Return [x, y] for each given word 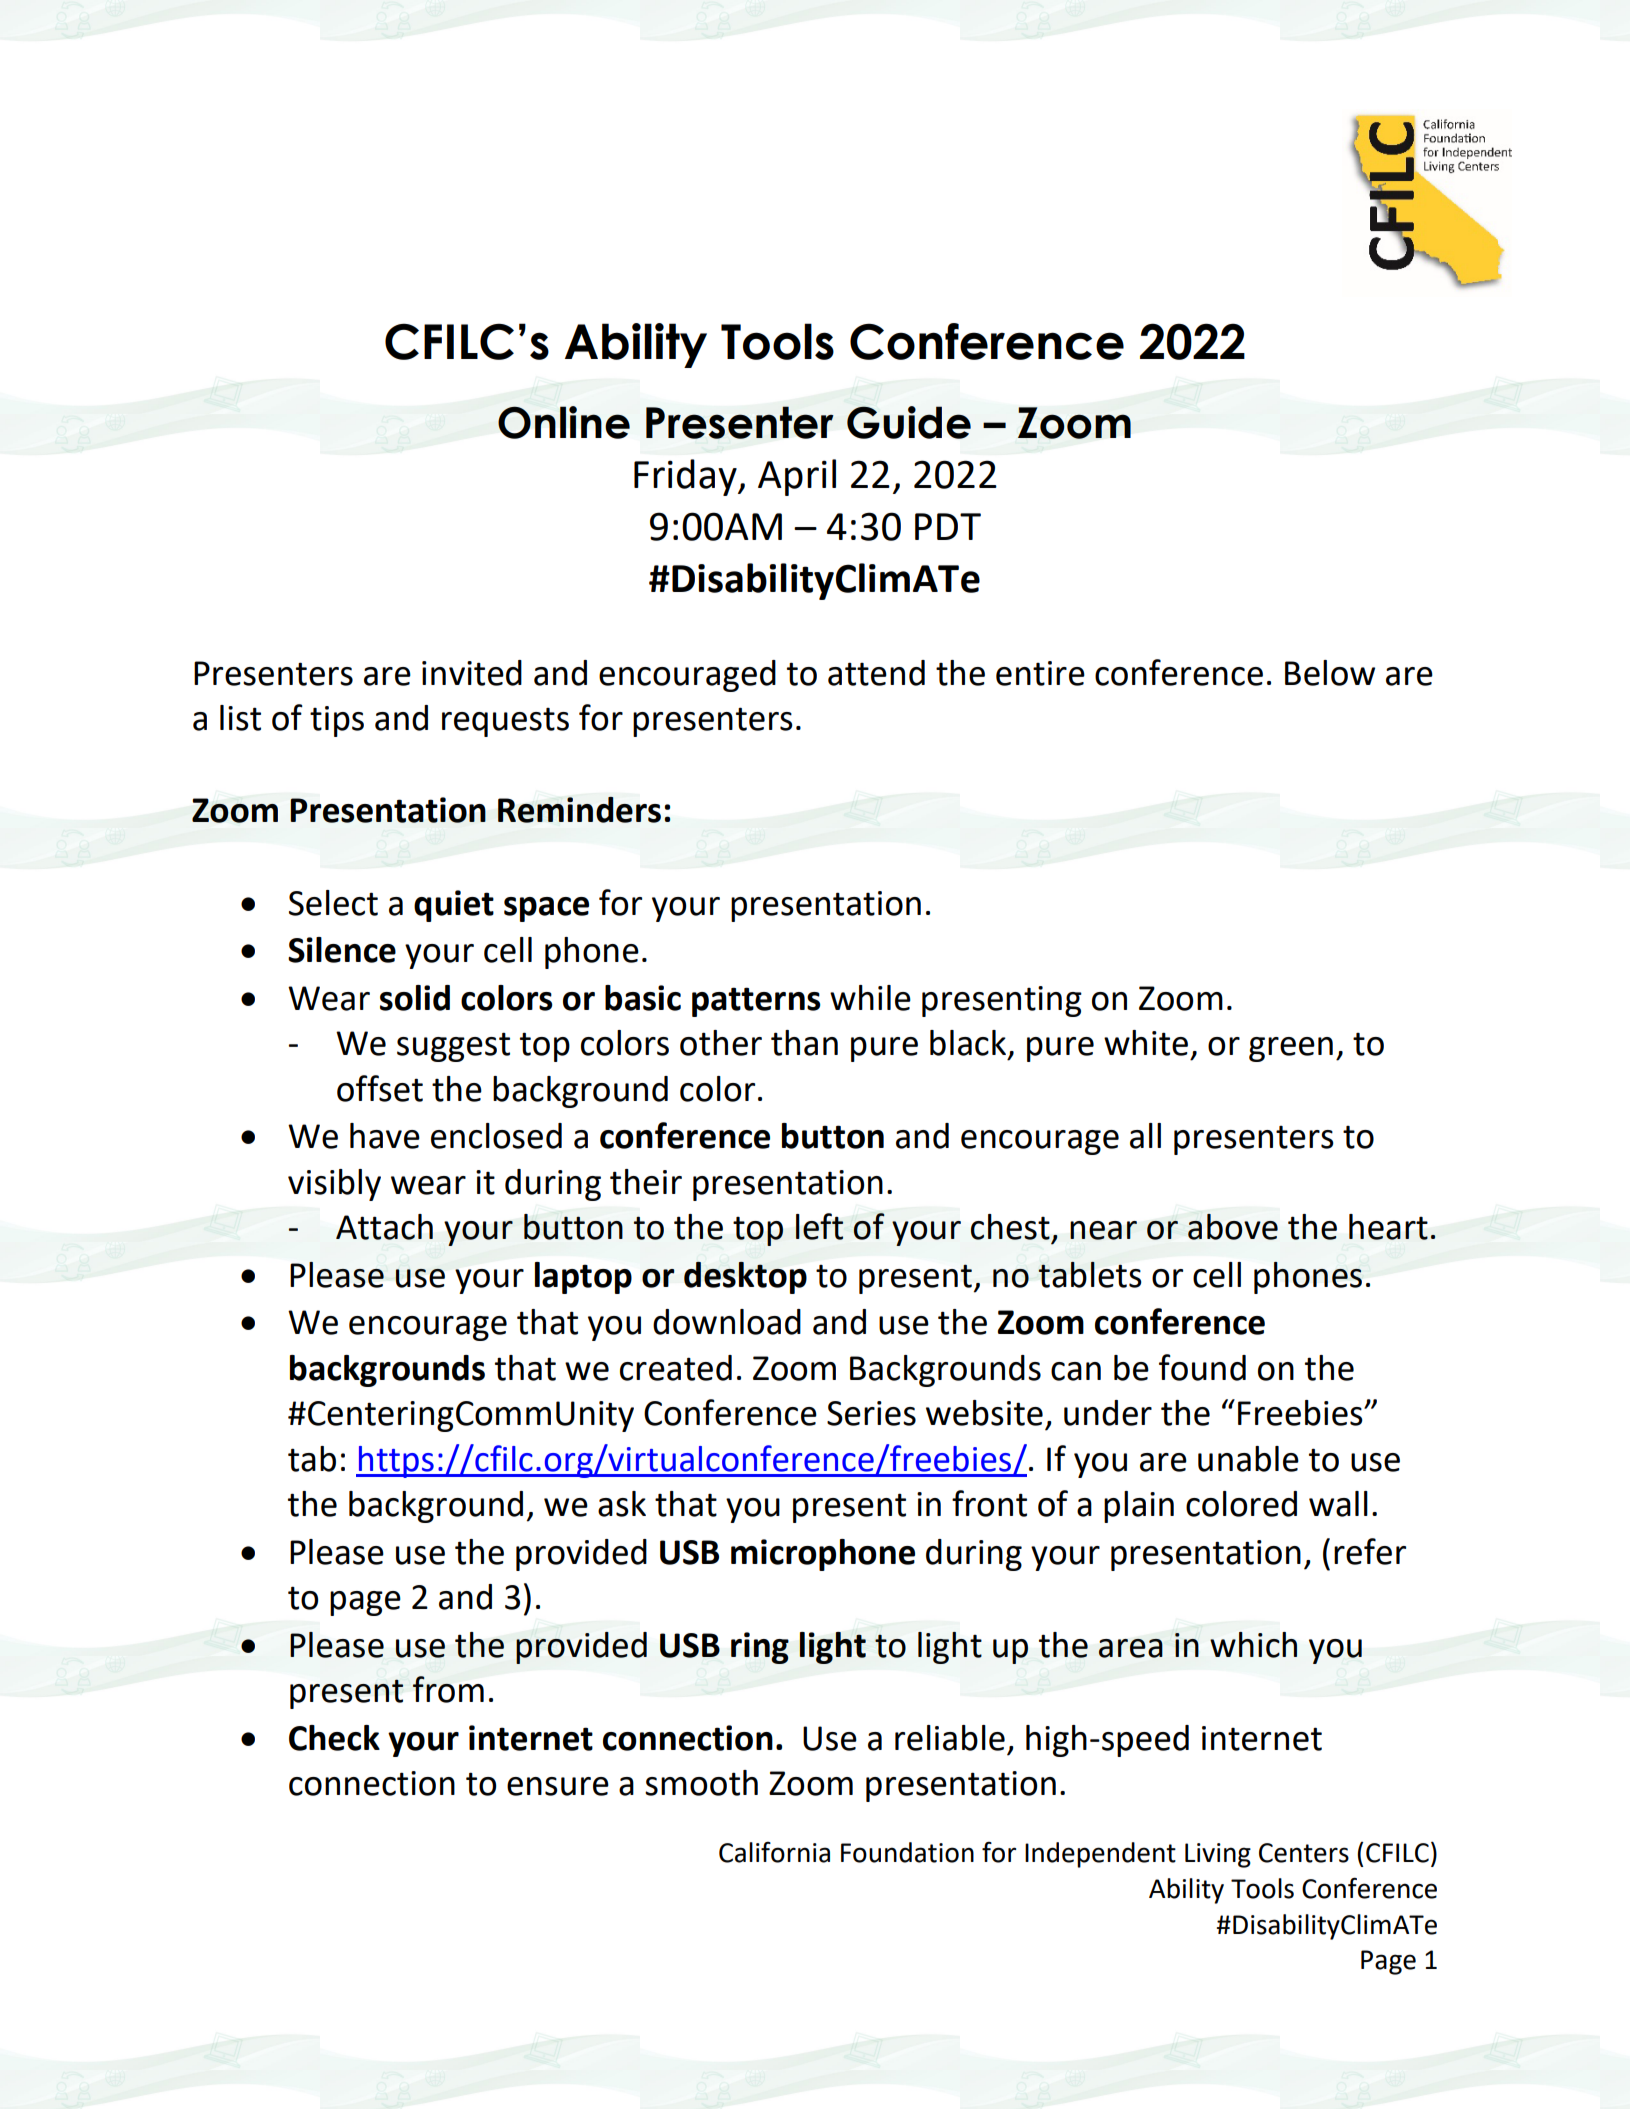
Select [333, 903]
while [870, 998]
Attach [384, 1227]
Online [564, 422]
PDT [948, 526]
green [1291, 1049]
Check [334, 1738]
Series [871, 1413]
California [774, 1852]
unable [1248, 1459]
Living [1218, 1855]
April [797, 477]
